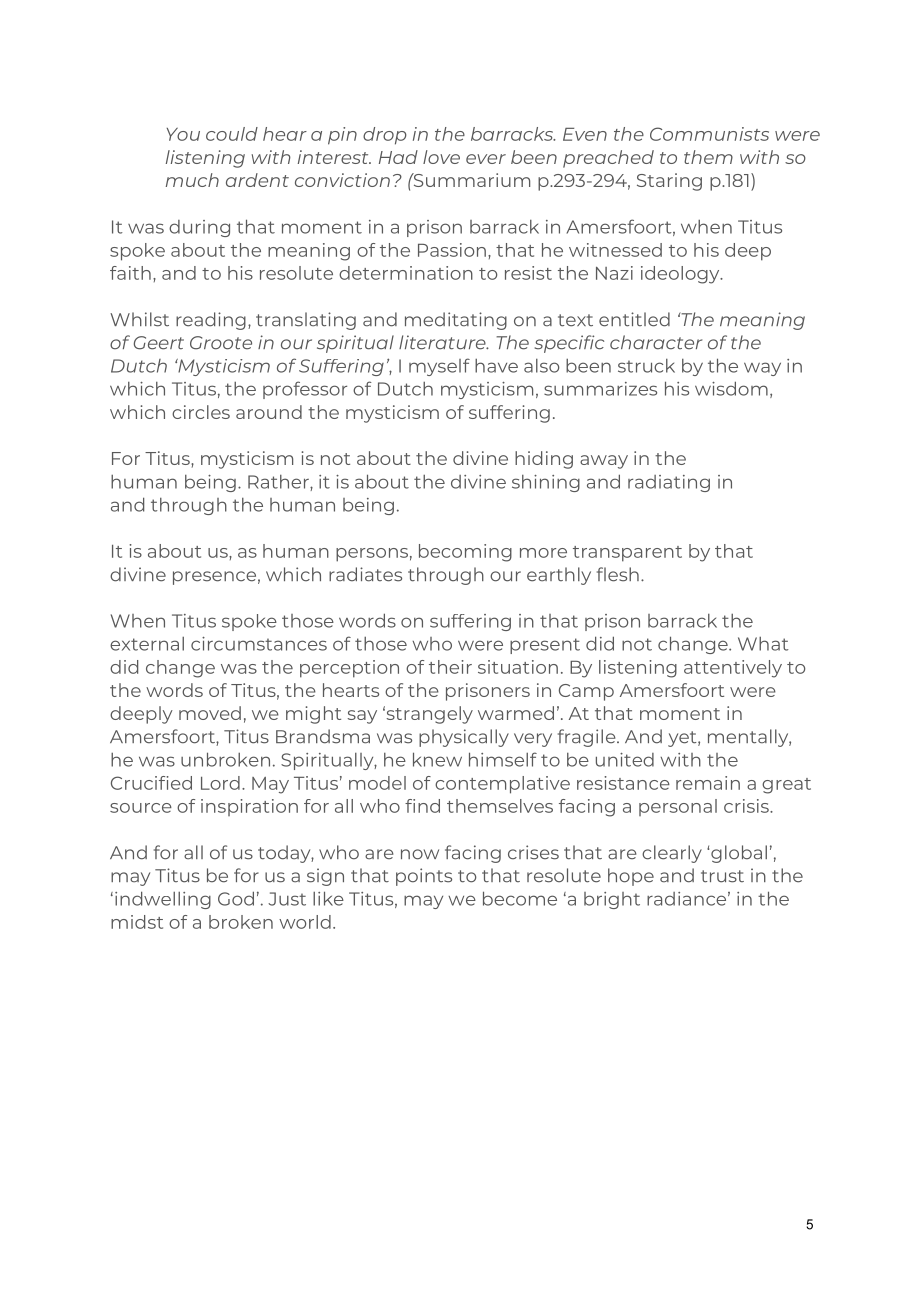 Image resolution: width=924 pixels, height=1307 pixels. I want to click on circumstances, so click(259, 644).
